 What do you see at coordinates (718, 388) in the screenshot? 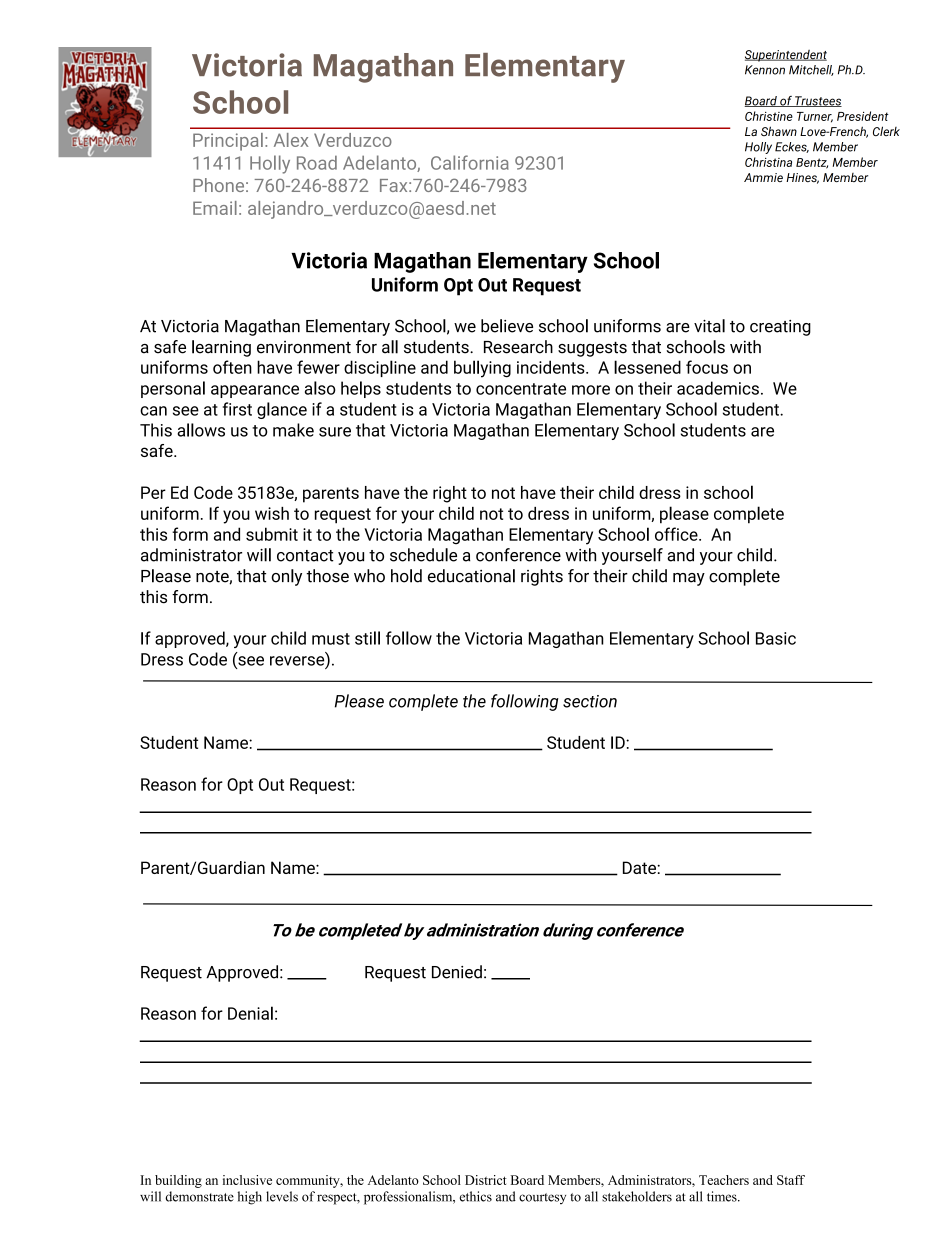
I see `academics` at bounding box center [718, 388].
